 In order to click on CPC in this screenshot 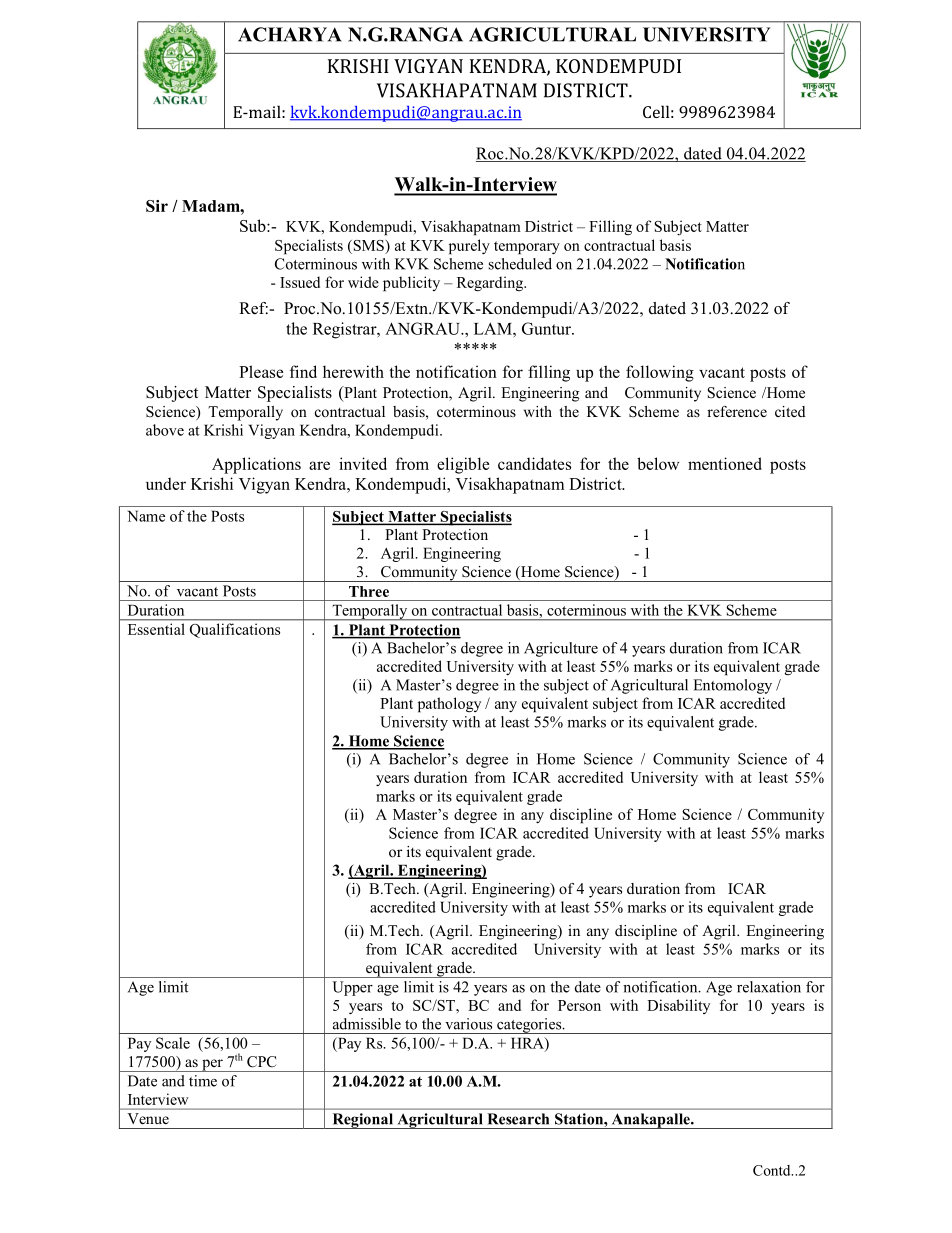, I will do `click(261, 1062)`.
